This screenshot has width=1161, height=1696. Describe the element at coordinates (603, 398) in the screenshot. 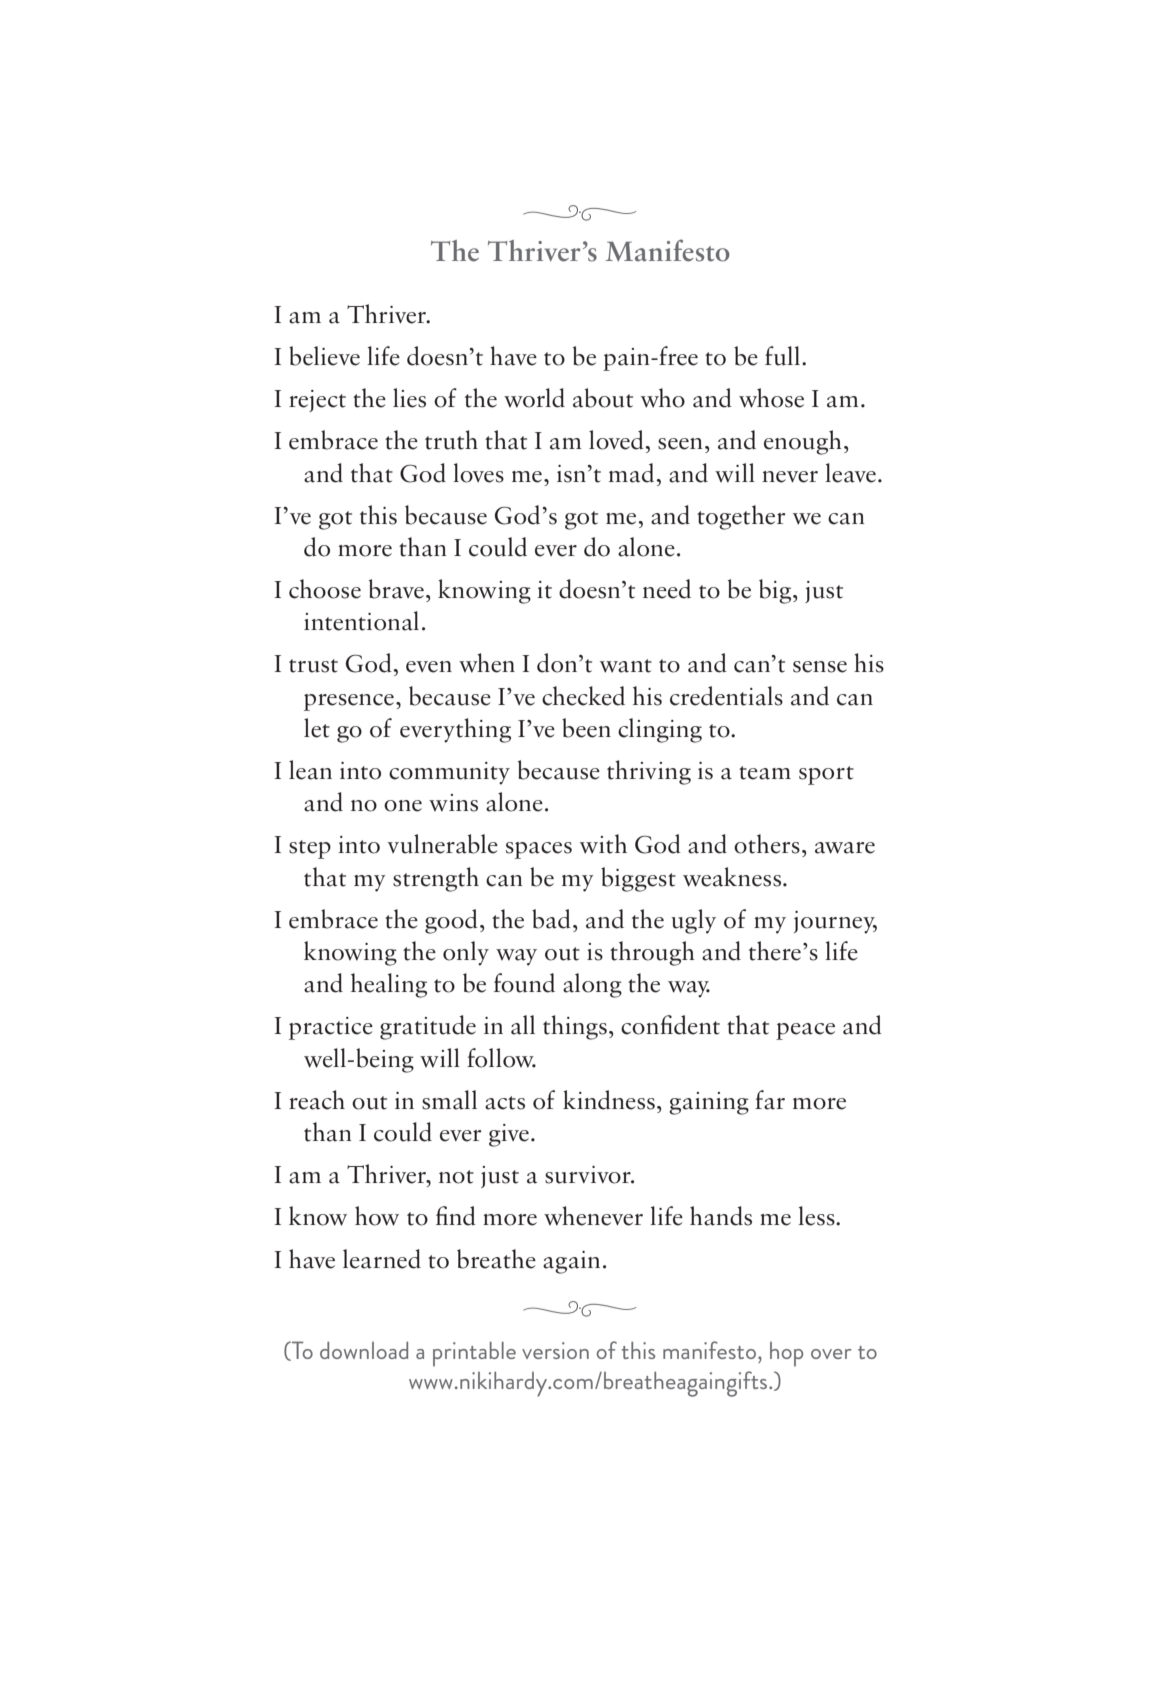

I see `about` at that location.
